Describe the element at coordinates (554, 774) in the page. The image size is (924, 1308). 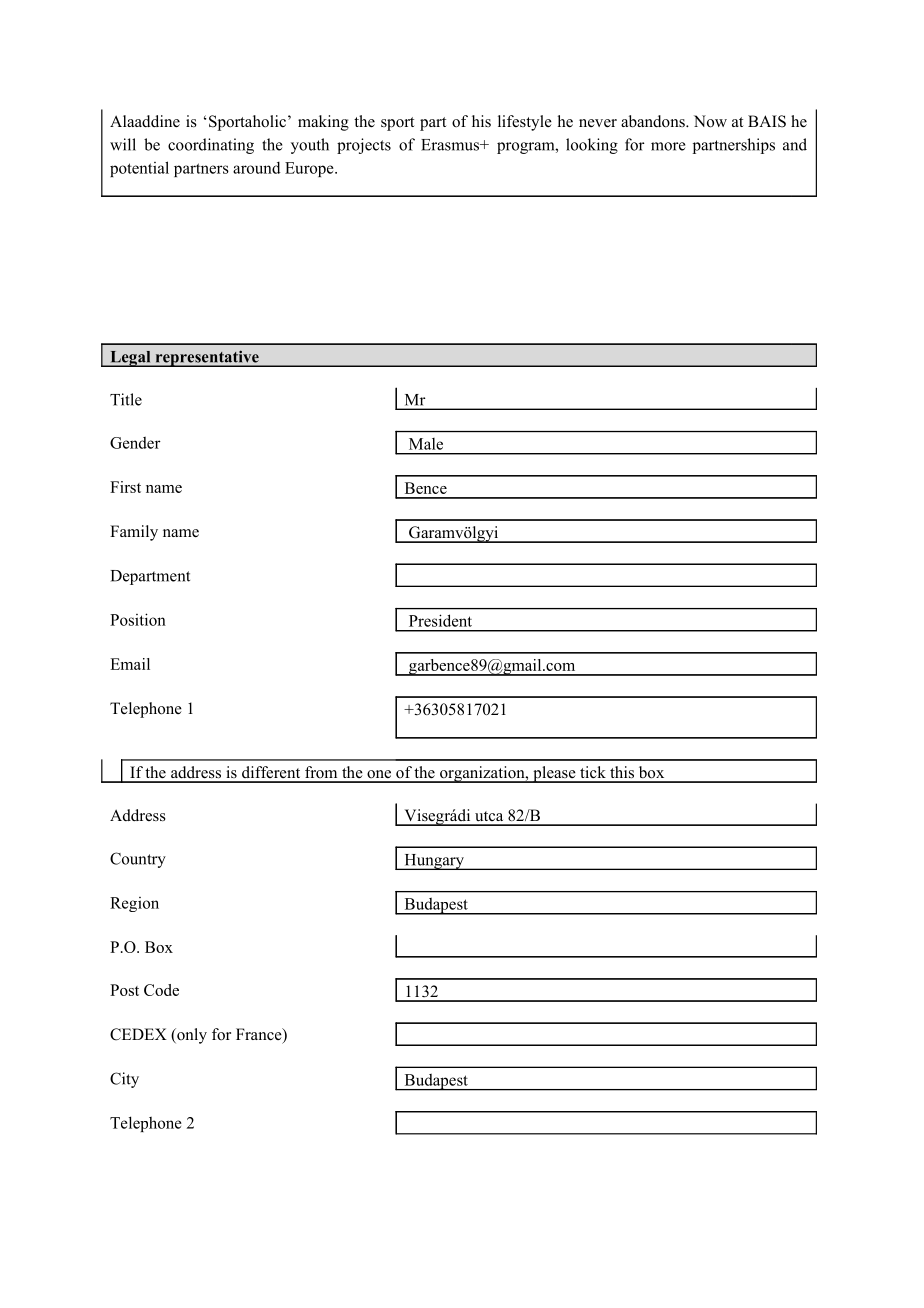
I see `please` at that location.
